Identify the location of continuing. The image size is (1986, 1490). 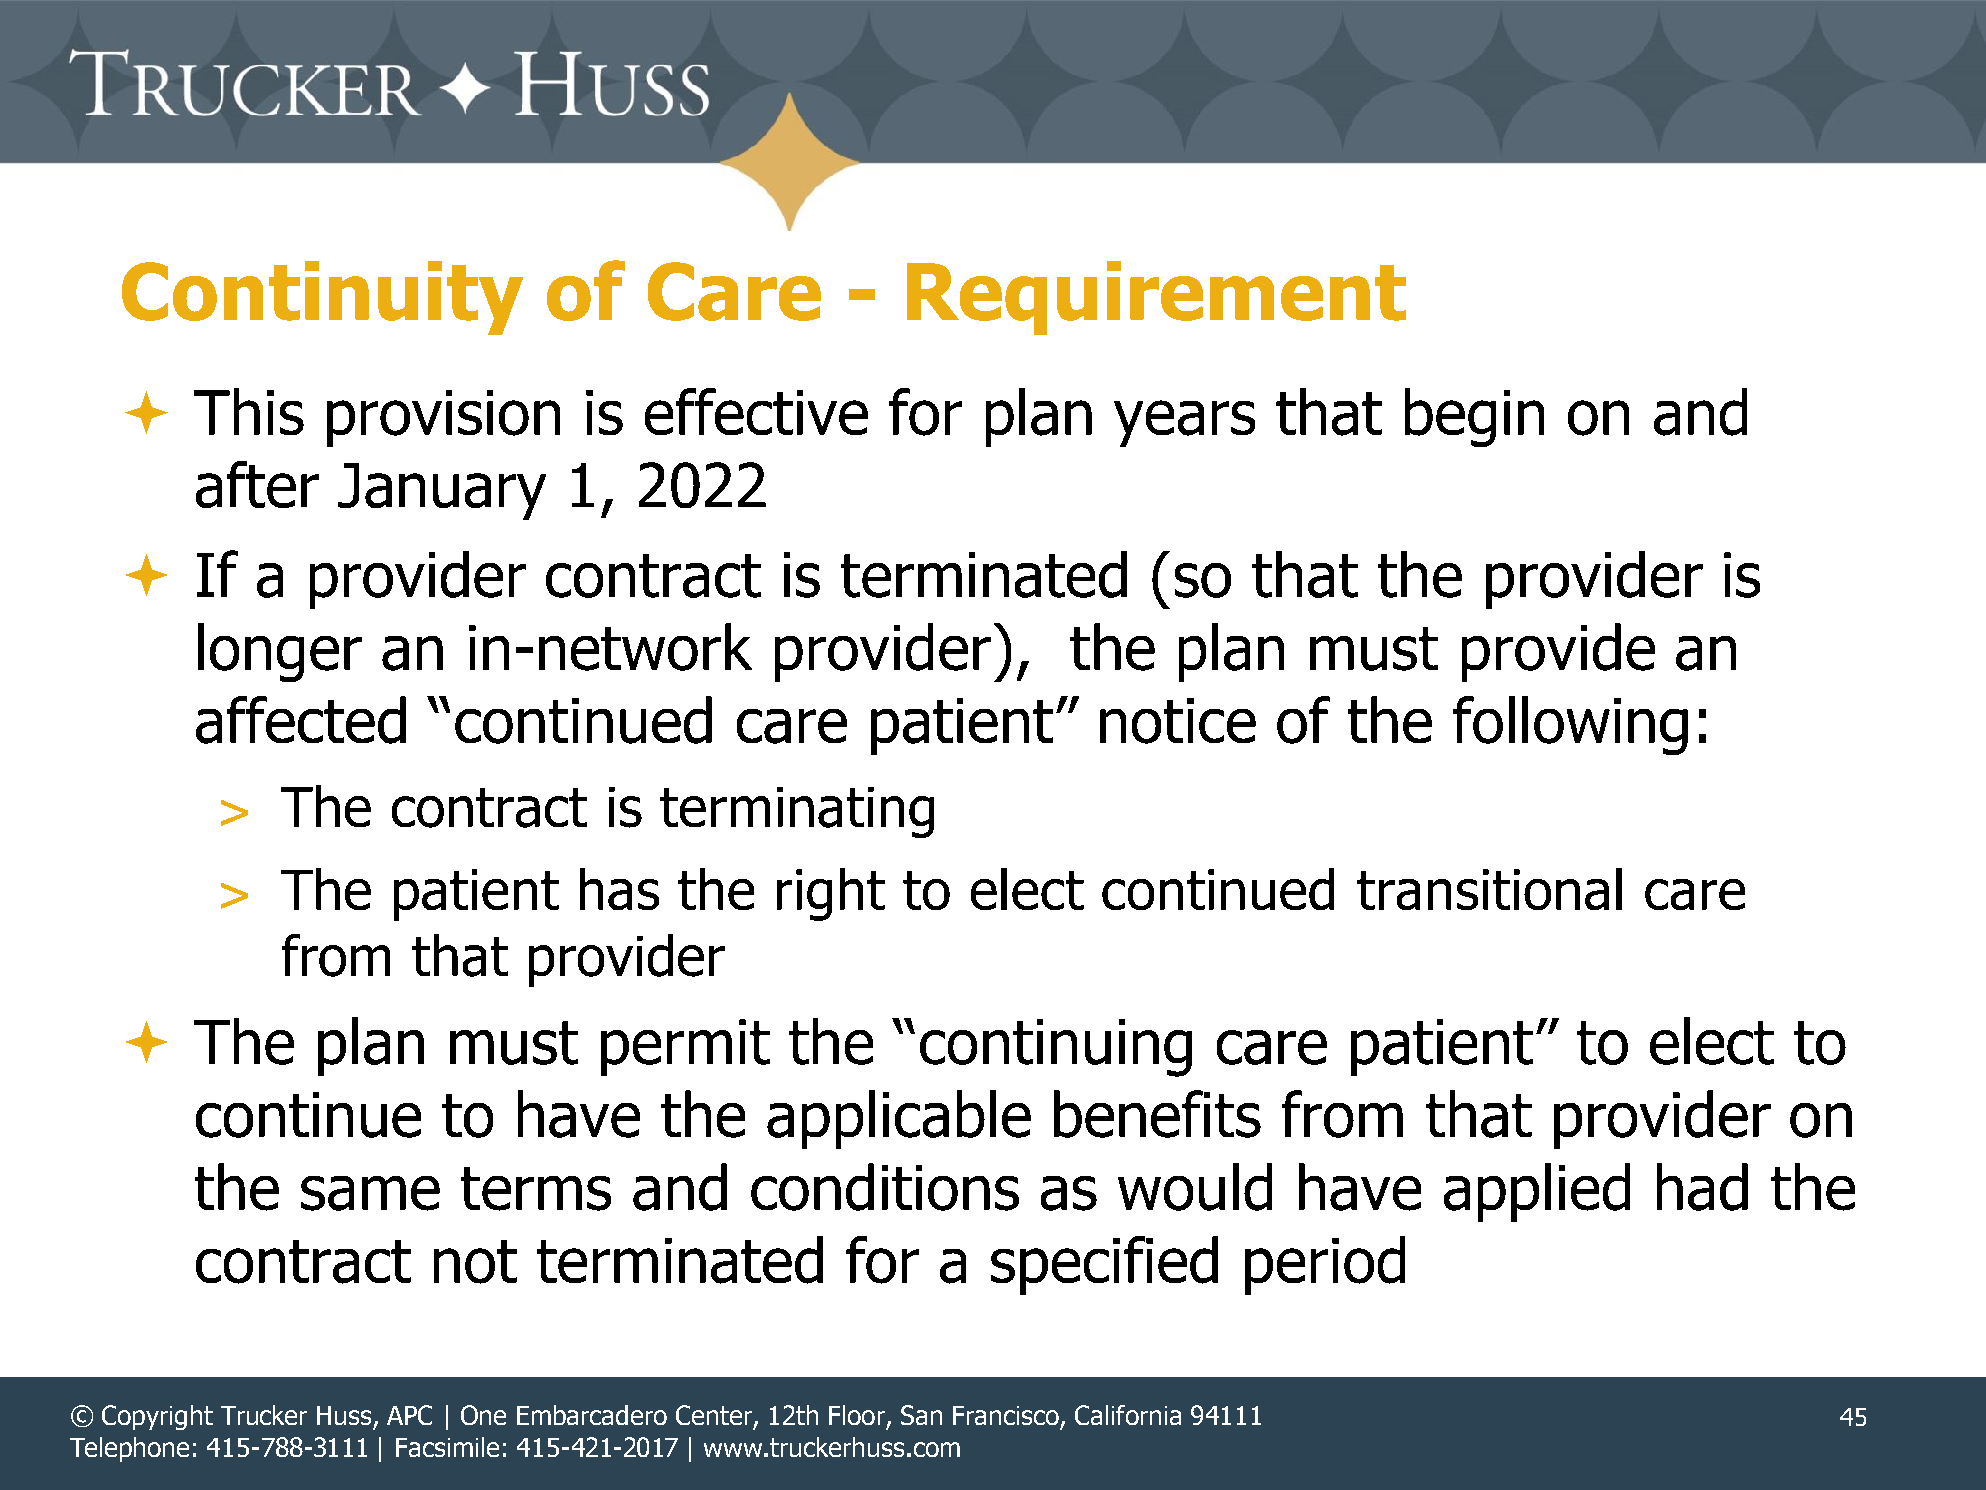
(1056, 1048).
